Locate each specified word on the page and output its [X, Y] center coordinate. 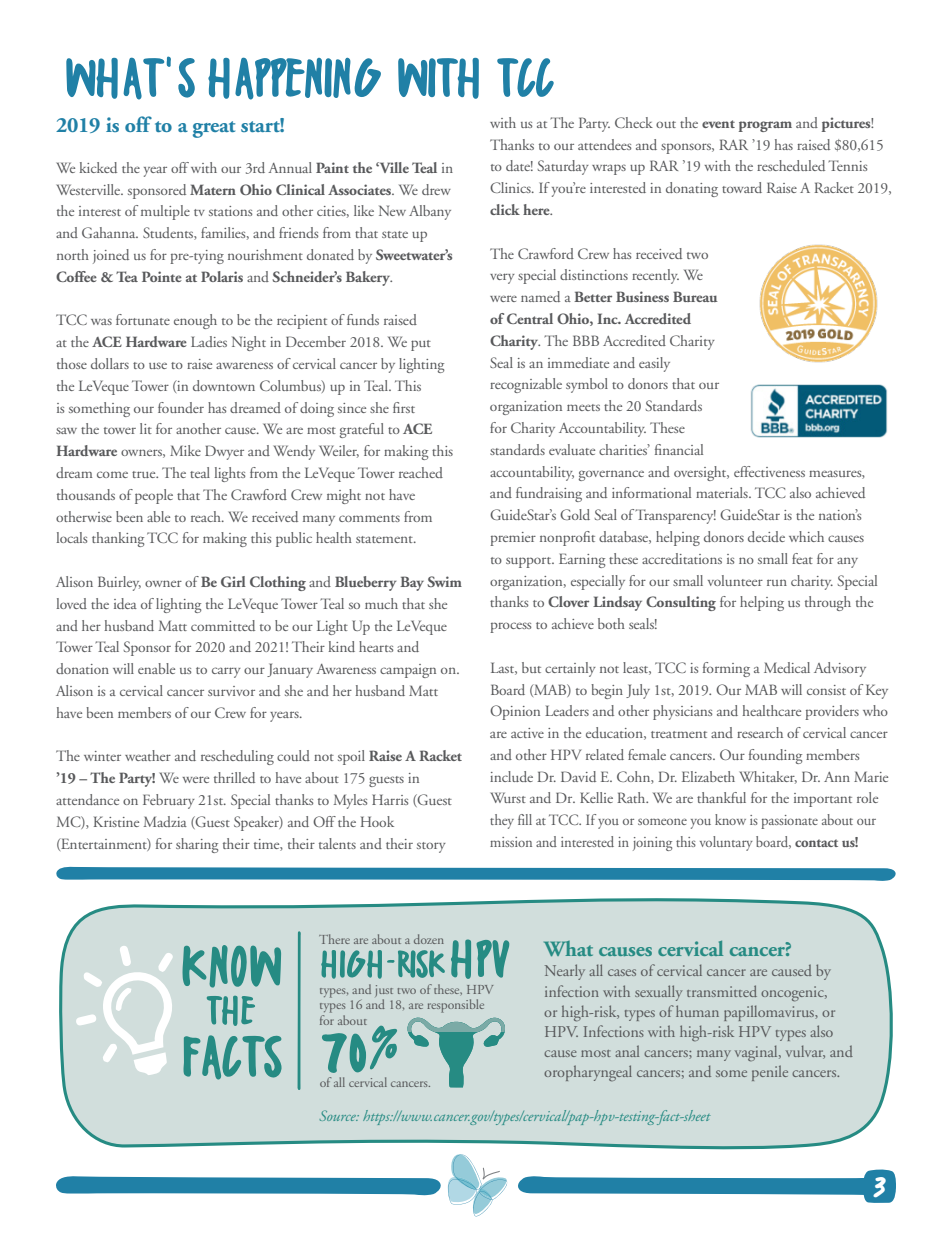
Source [339, 1115]
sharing [197, 845]
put [421, 345]
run [777, 582]
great [214, 129]
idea [125, 603]
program [765, 126]
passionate [789, 822]
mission [511, 842]
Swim [444, 581]
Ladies [209, 341]
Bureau [695, 296]
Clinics [511, 187]
